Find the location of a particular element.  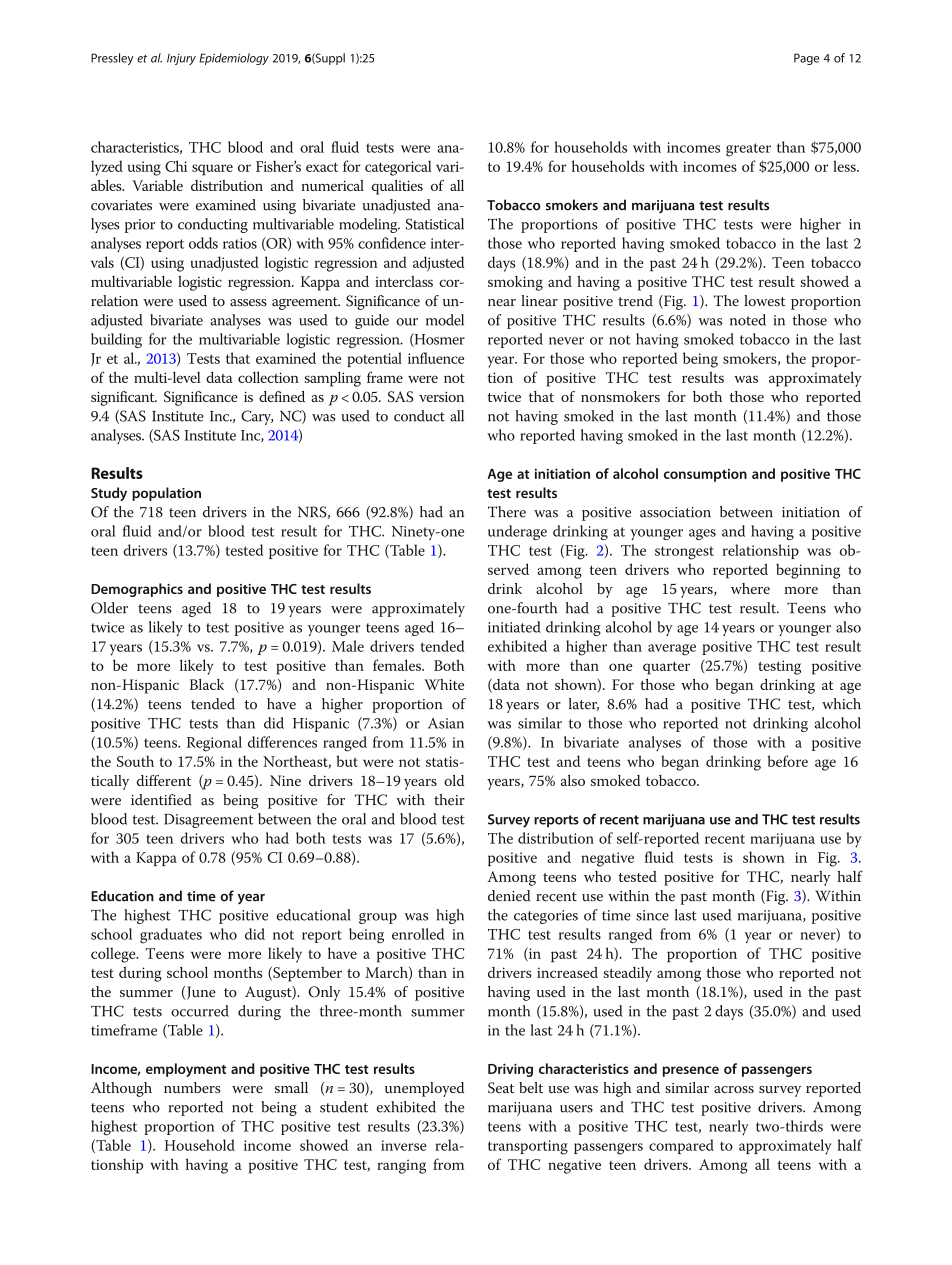

There is located at coordinates (507, 512).
